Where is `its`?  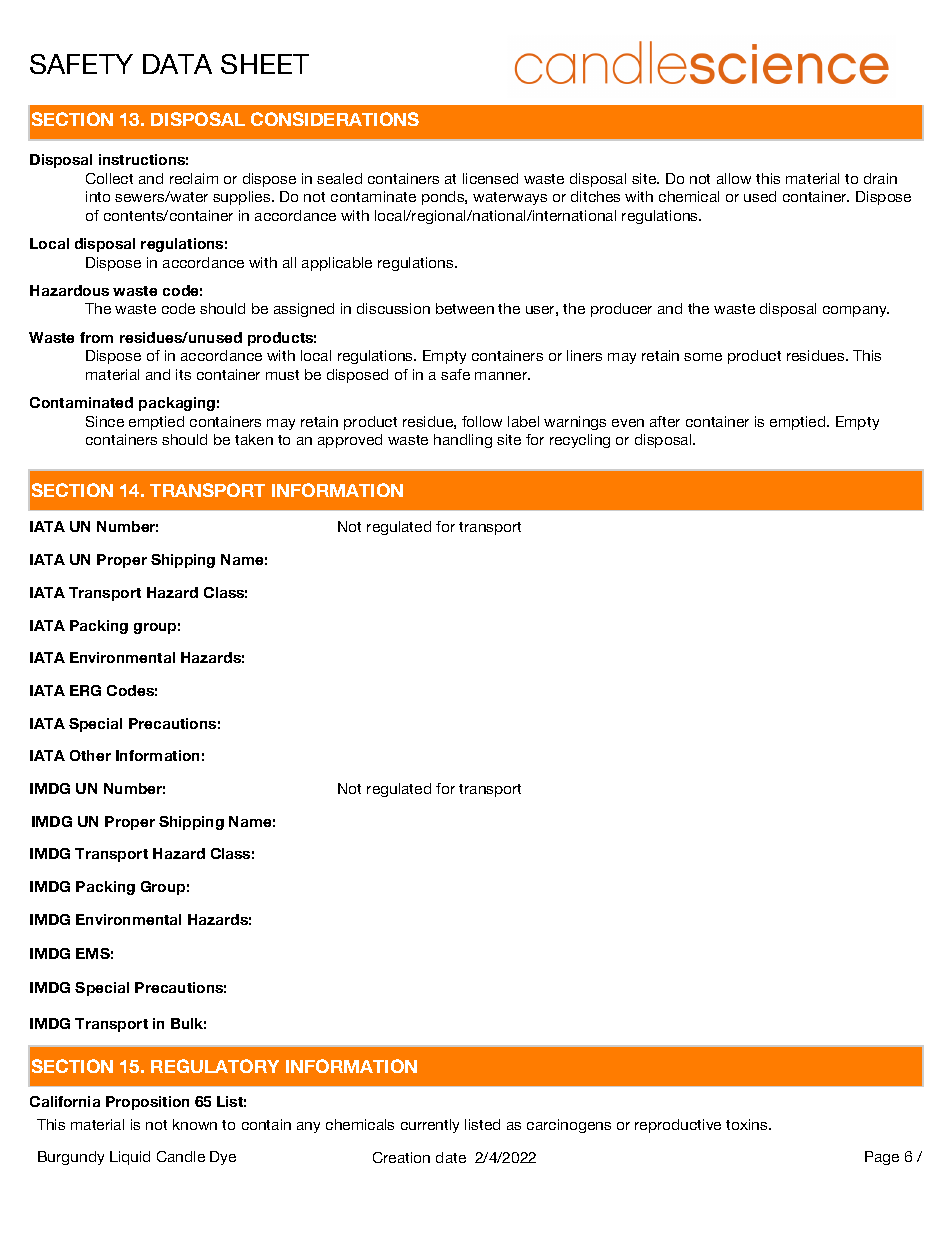
its is located at coordinates (183, 374).
